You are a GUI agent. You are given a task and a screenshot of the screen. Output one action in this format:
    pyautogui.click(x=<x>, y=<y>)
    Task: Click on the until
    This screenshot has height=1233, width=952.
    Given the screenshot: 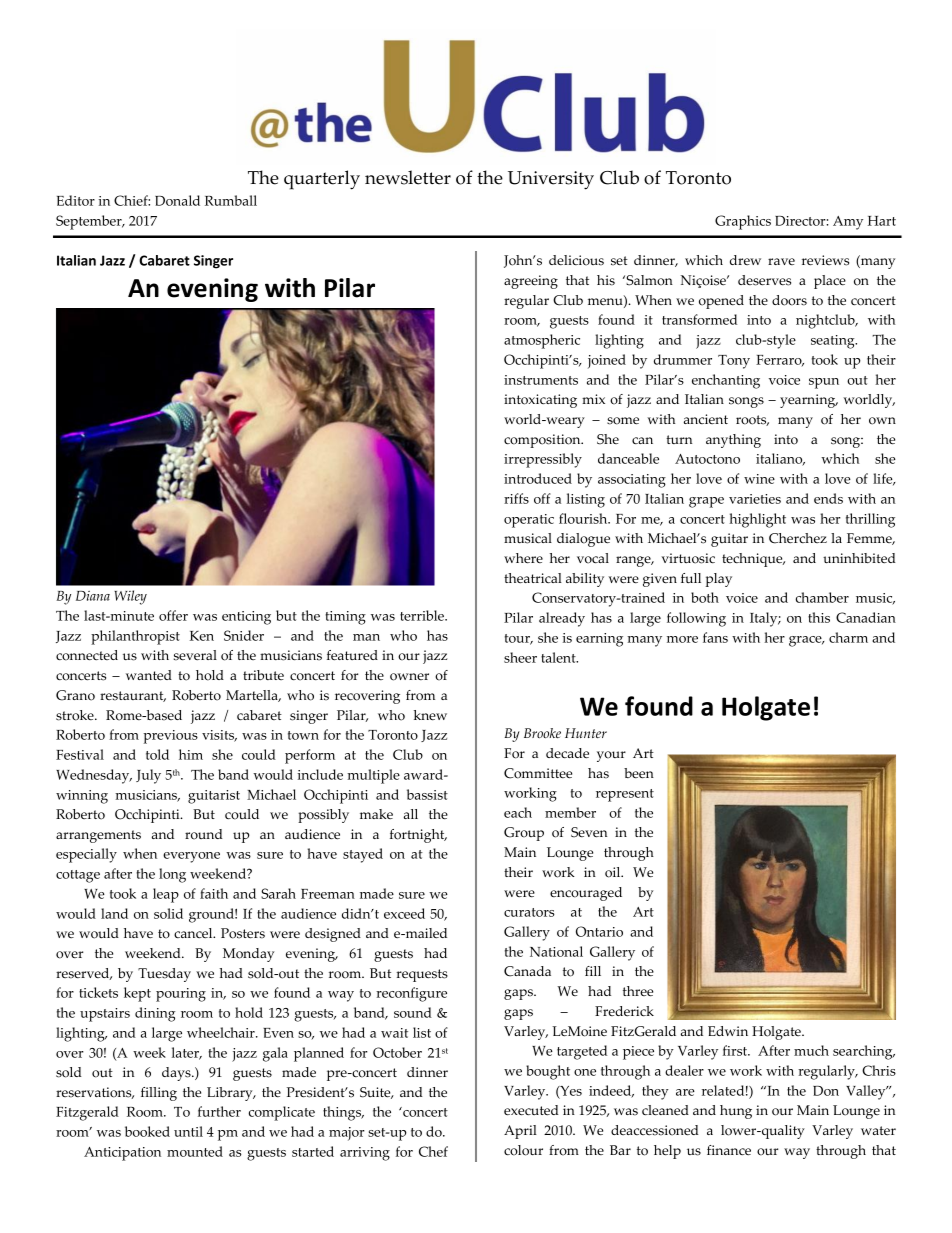 What is the action you would take?
    pyautogui.click(x=188, y=1131)
